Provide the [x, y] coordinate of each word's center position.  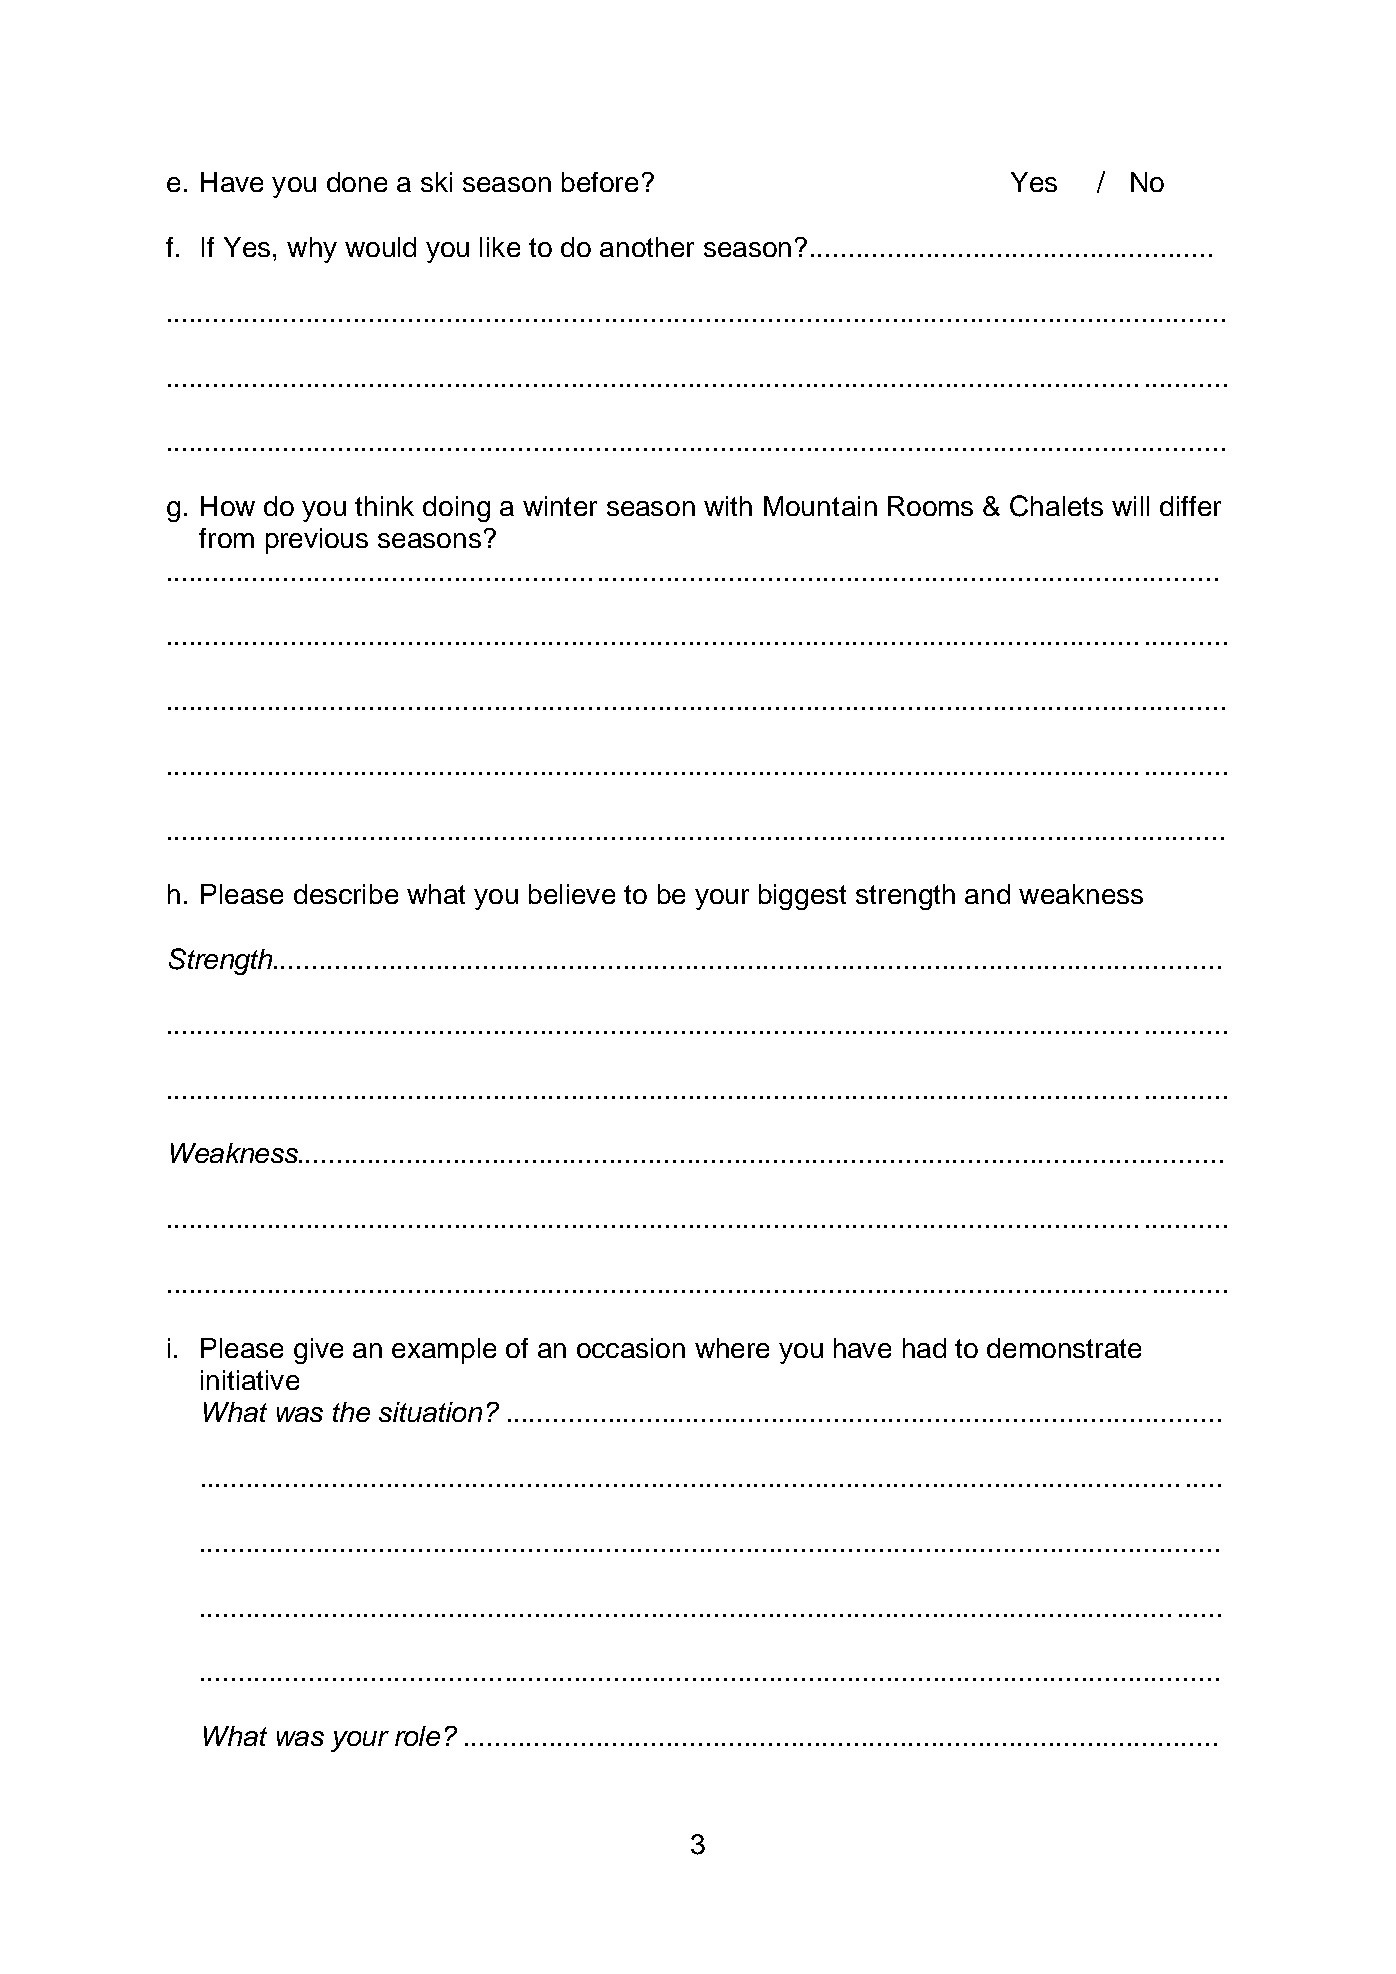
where [732, 1348]
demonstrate [1064, 1348]
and [987, 894]
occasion [631, 1348]
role [417, 1736]
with [728, 506]
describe [346, 894]
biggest [802, 897]
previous [317, 541]
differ [1190, 506]
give [318, 1351]
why [312, 250]
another [647, 247]
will [1130, 506]
